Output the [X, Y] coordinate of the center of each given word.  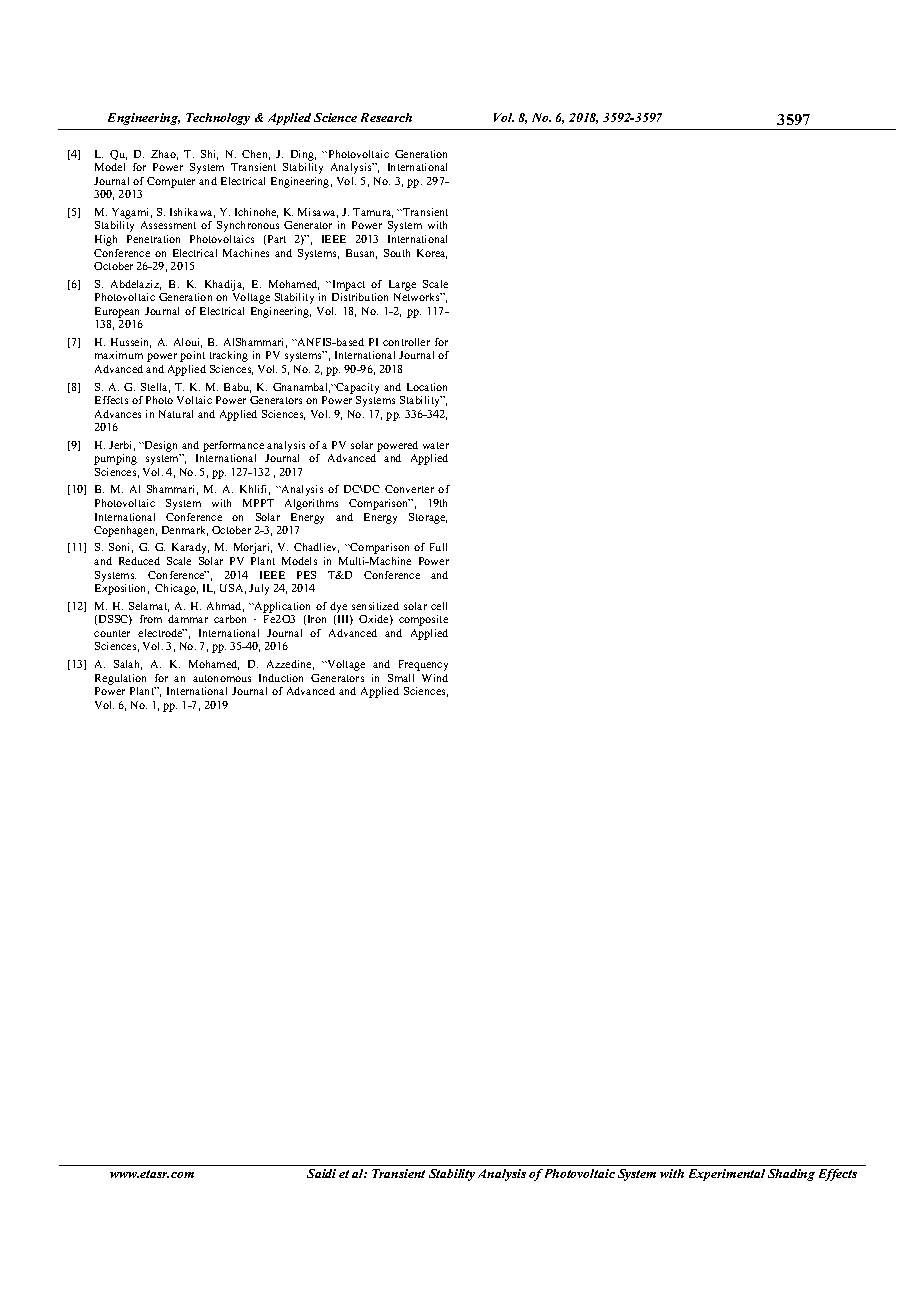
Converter [409, 489]
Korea [432, 254]
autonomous [222, 678]
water [436, 445]
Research [386, 117]
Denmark [185, 531]
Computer [171, 182]
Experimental [727, 1175]
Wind [435, 678]
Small [401, 678]
